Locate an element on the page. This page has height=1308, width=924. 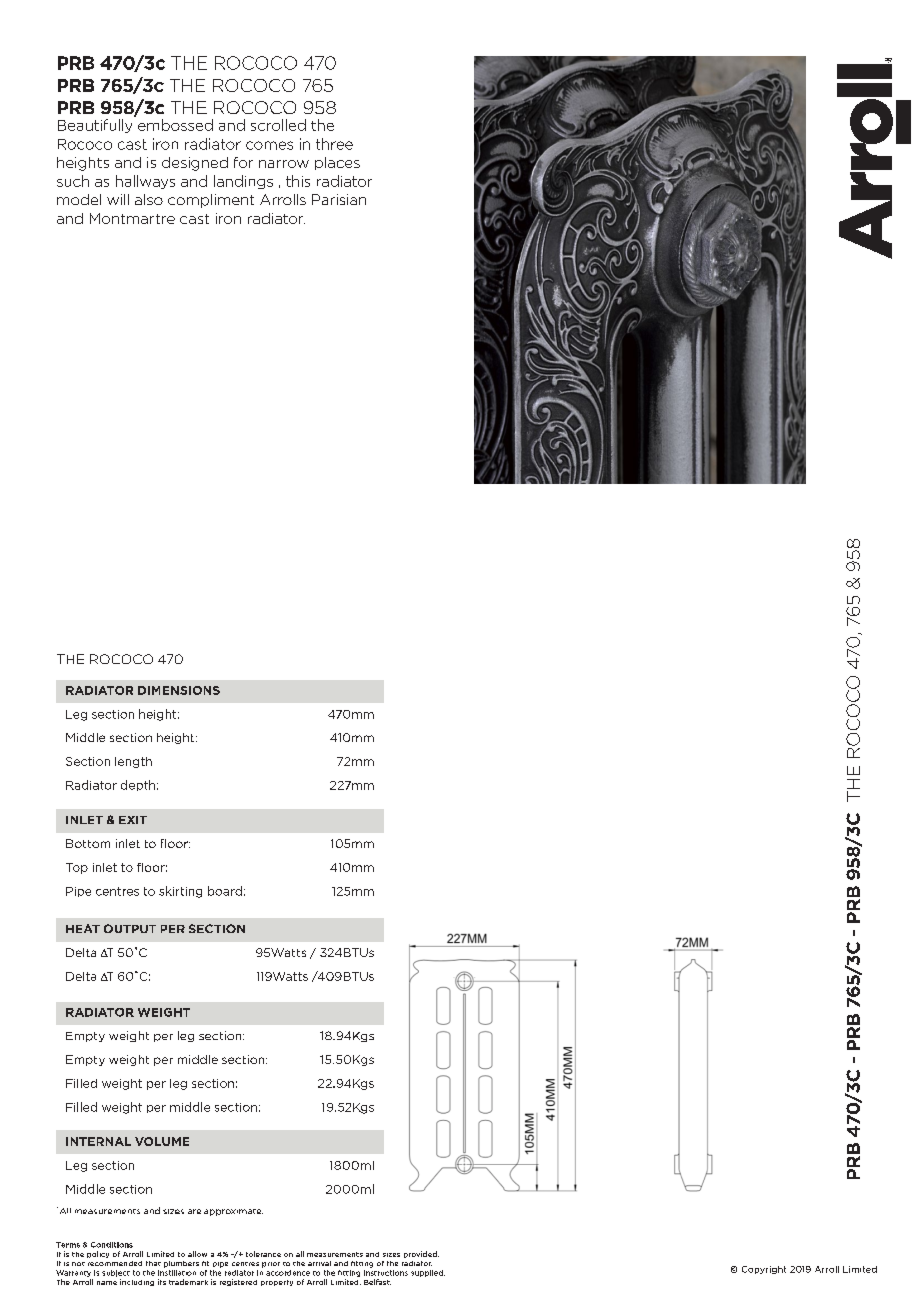
places is located at coordinates (337, 163).
